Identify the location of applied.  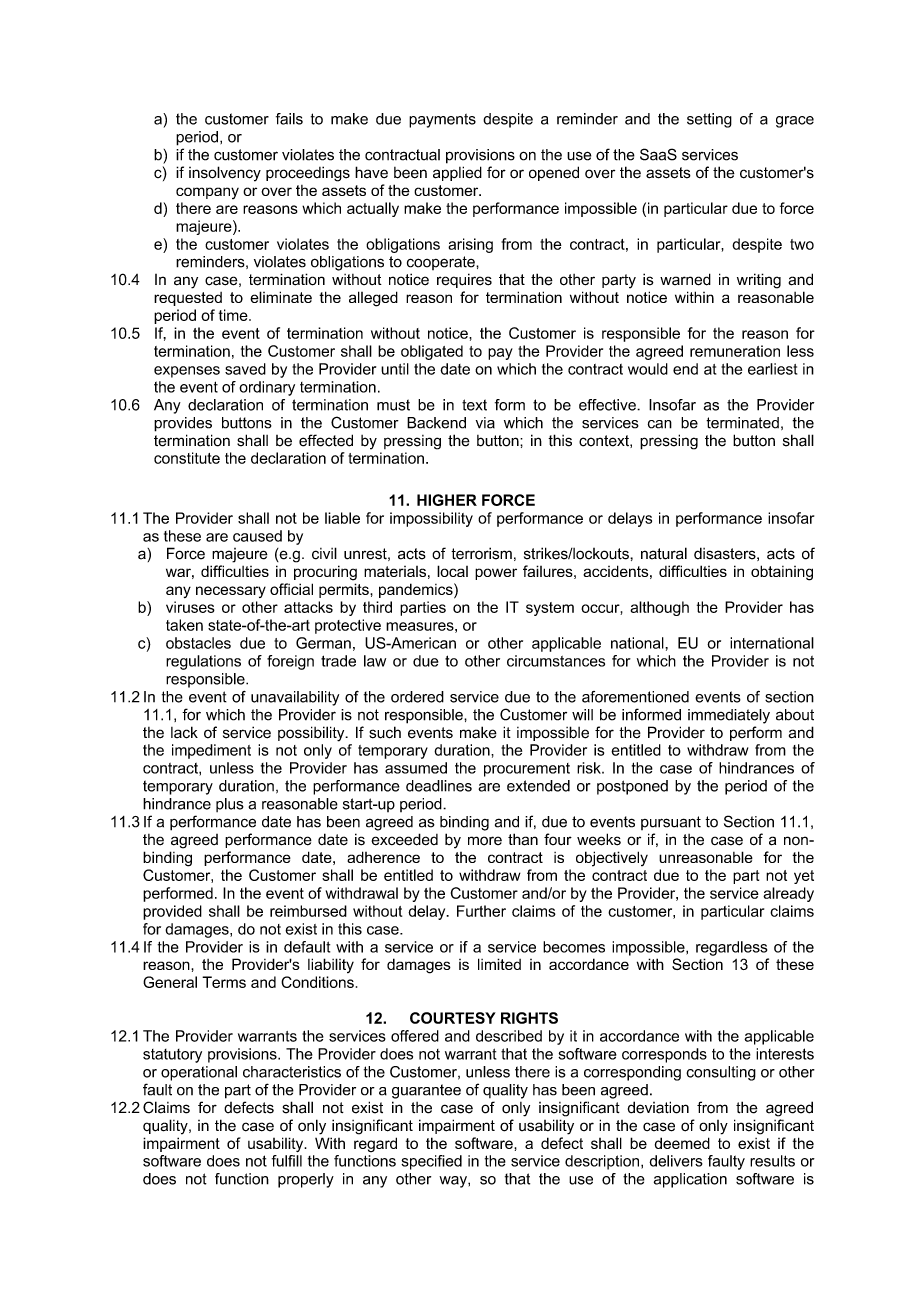
(457, 173).
